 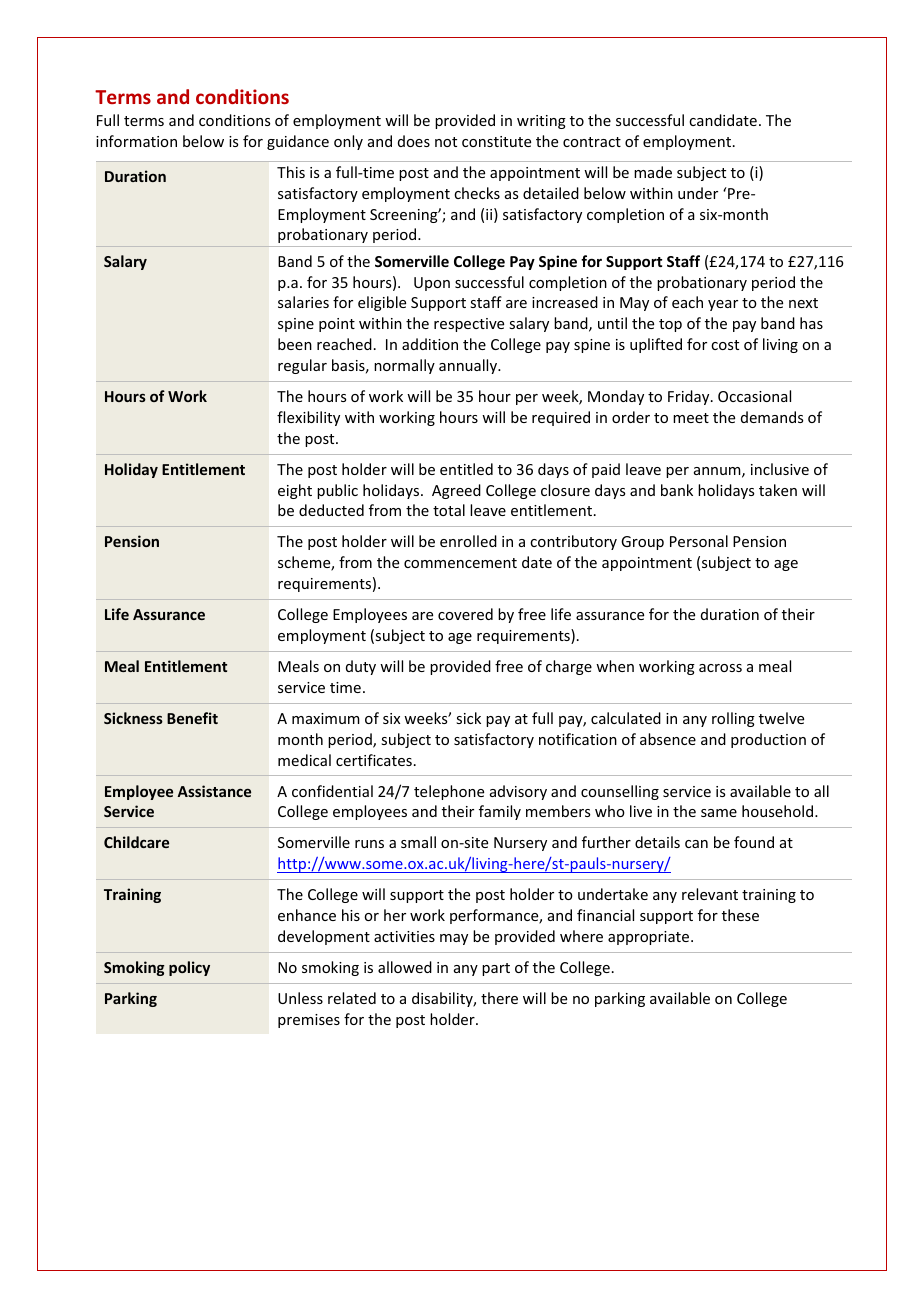 I want to click on Personal, so click(x=699, y=541).
